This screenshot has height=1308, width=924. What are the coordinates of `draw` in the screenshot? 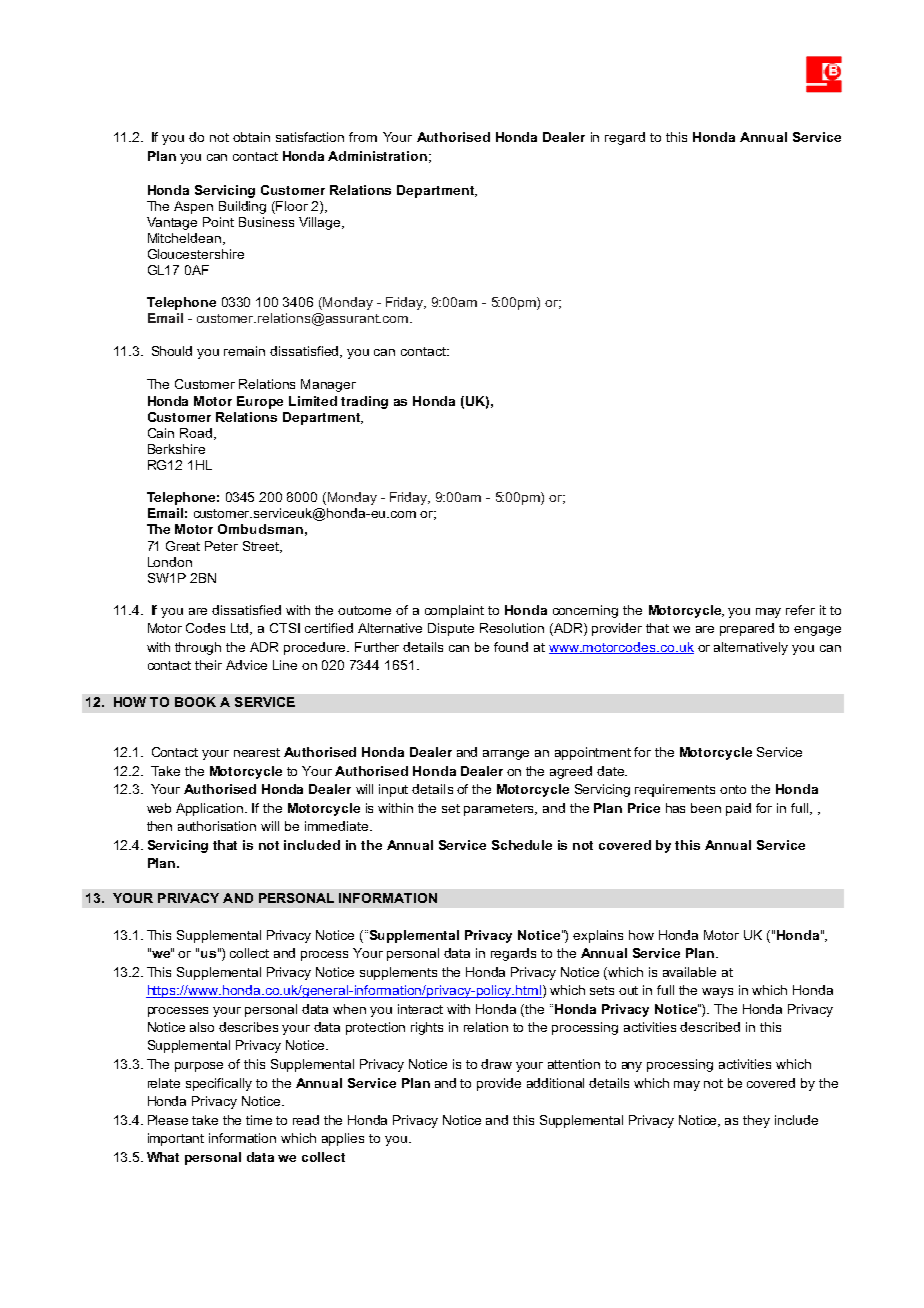 It's located at (496, 1064).
